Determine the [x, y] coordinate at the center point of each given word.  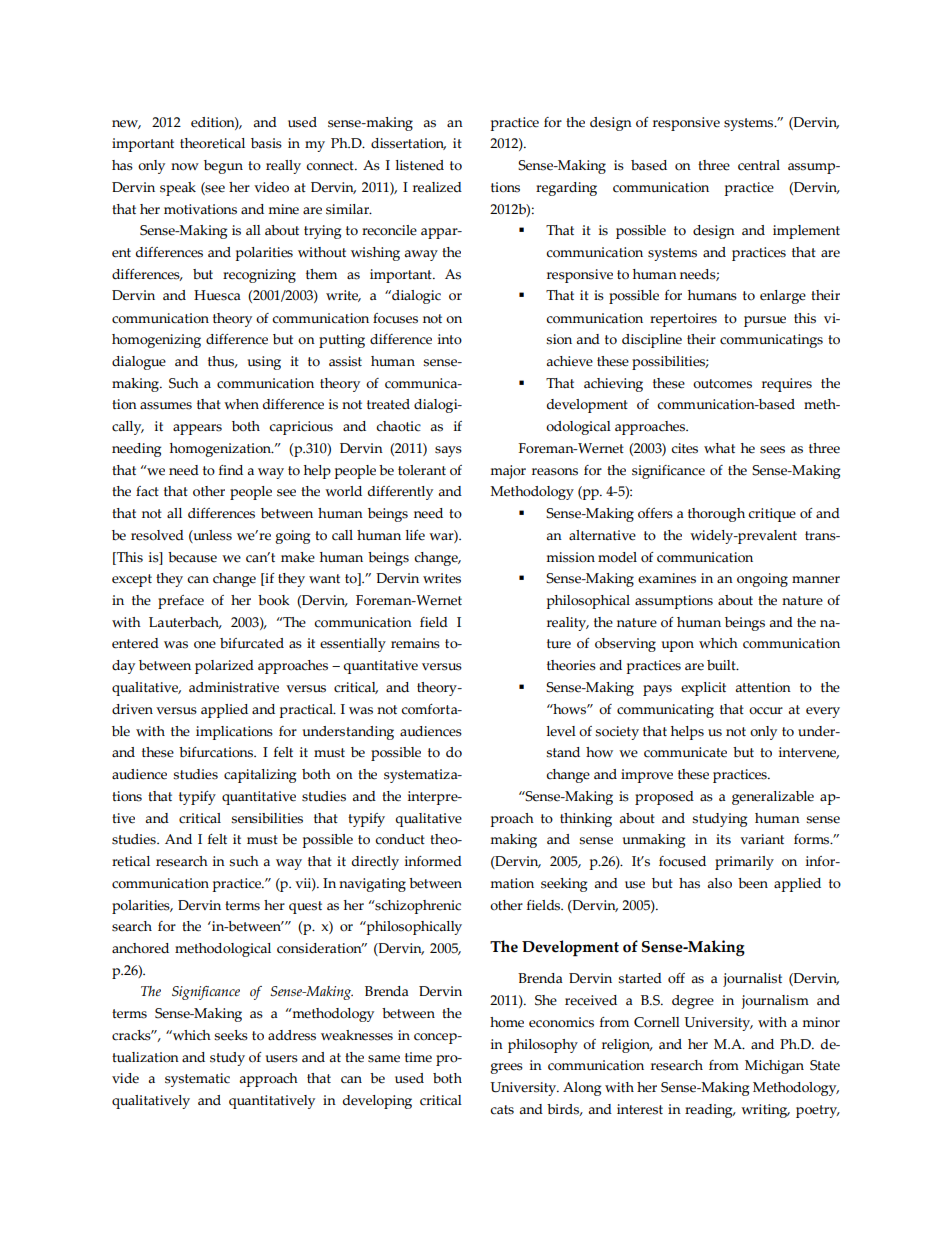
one [205, 645]
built [722, 665]
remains [415, 643]
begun [223, 167]
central [759, 165]
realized [437, 187]
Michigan [774, 1067]
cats [502, 1110]
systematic [197, 1080]
